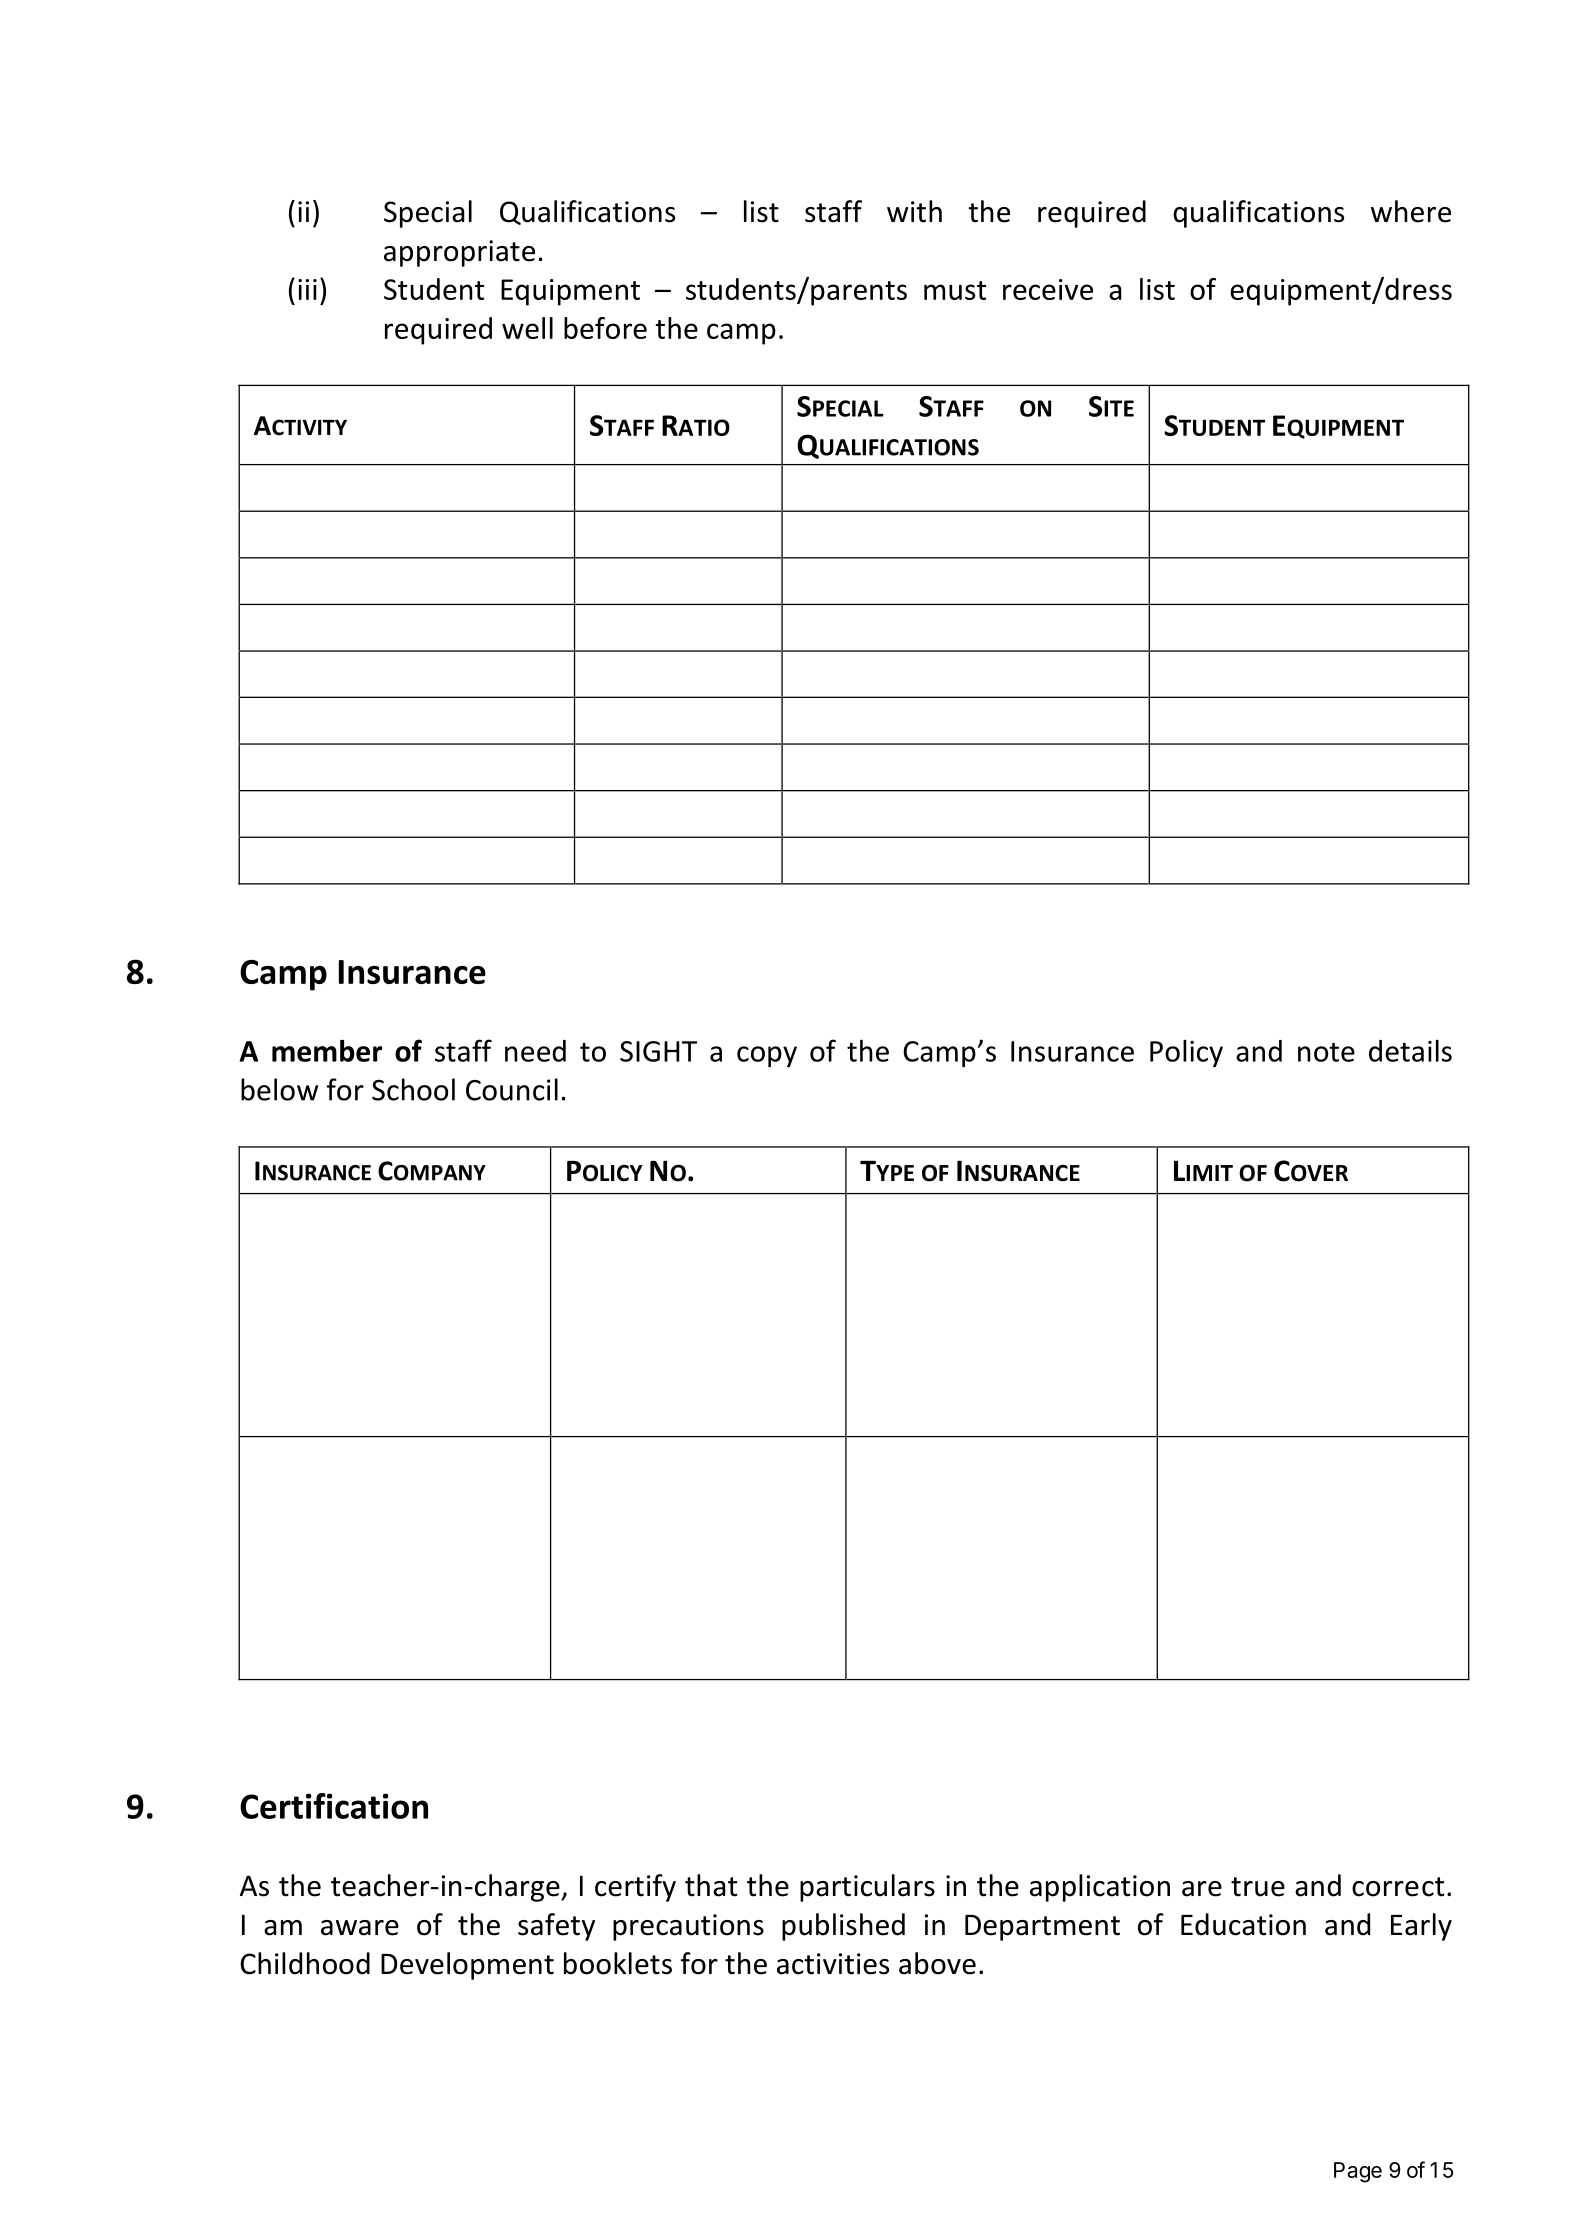 The height and width of the screenshot is (2240, 1584). I want to click on member, so click(327, 1051).
